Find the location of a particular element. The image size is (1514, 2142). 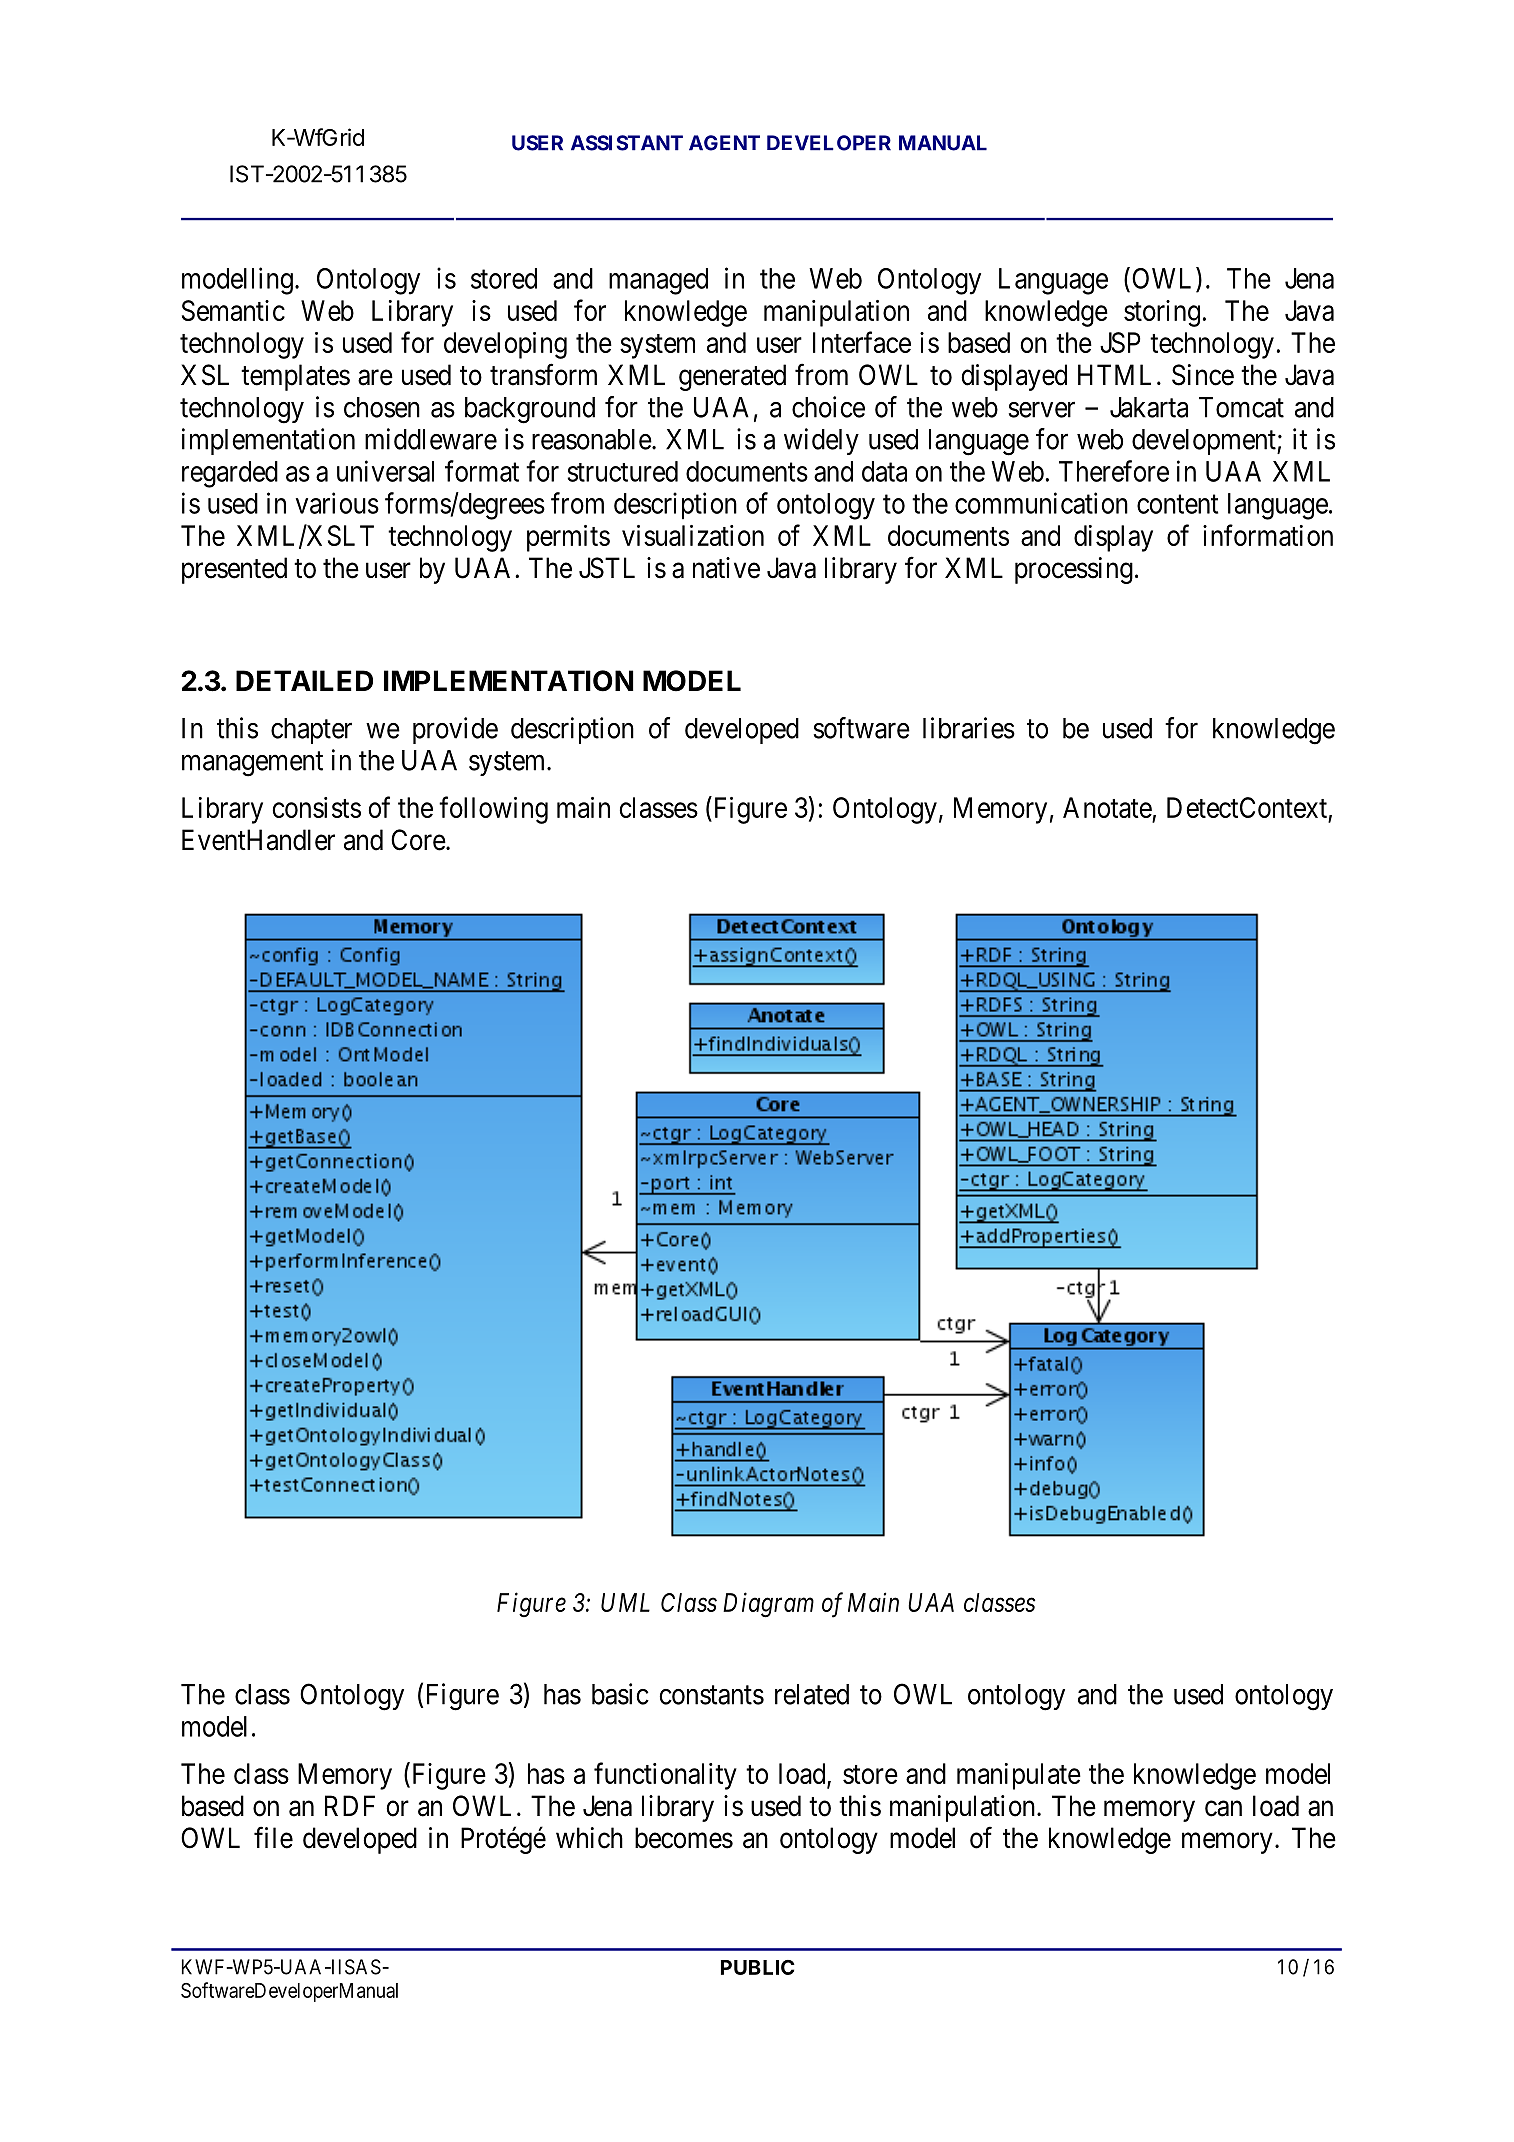

Semantic is located at coordinates (233, 310).
